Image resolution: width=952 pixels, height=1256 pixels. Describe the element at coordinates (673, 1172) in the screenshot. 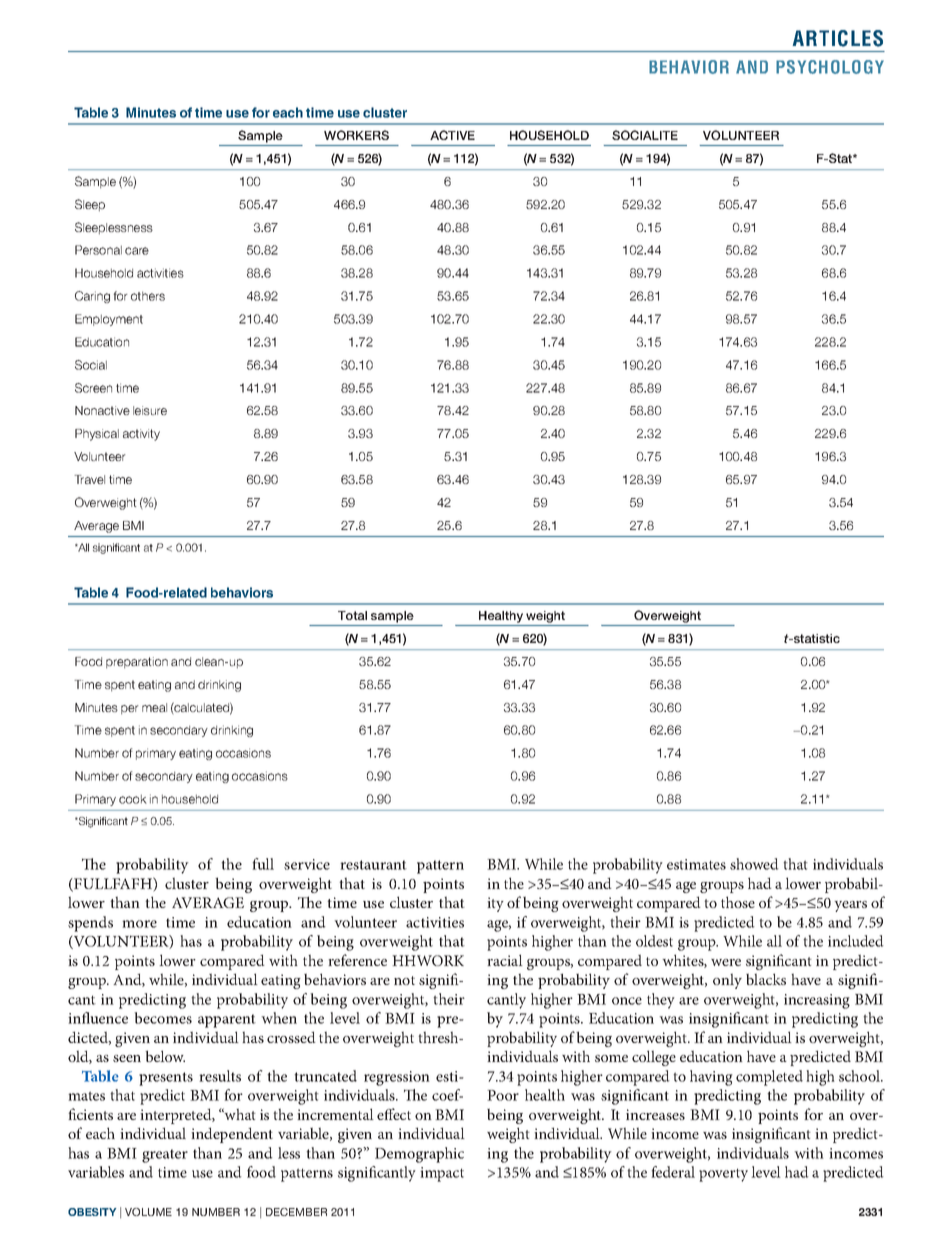

I see `federal` at that location.
